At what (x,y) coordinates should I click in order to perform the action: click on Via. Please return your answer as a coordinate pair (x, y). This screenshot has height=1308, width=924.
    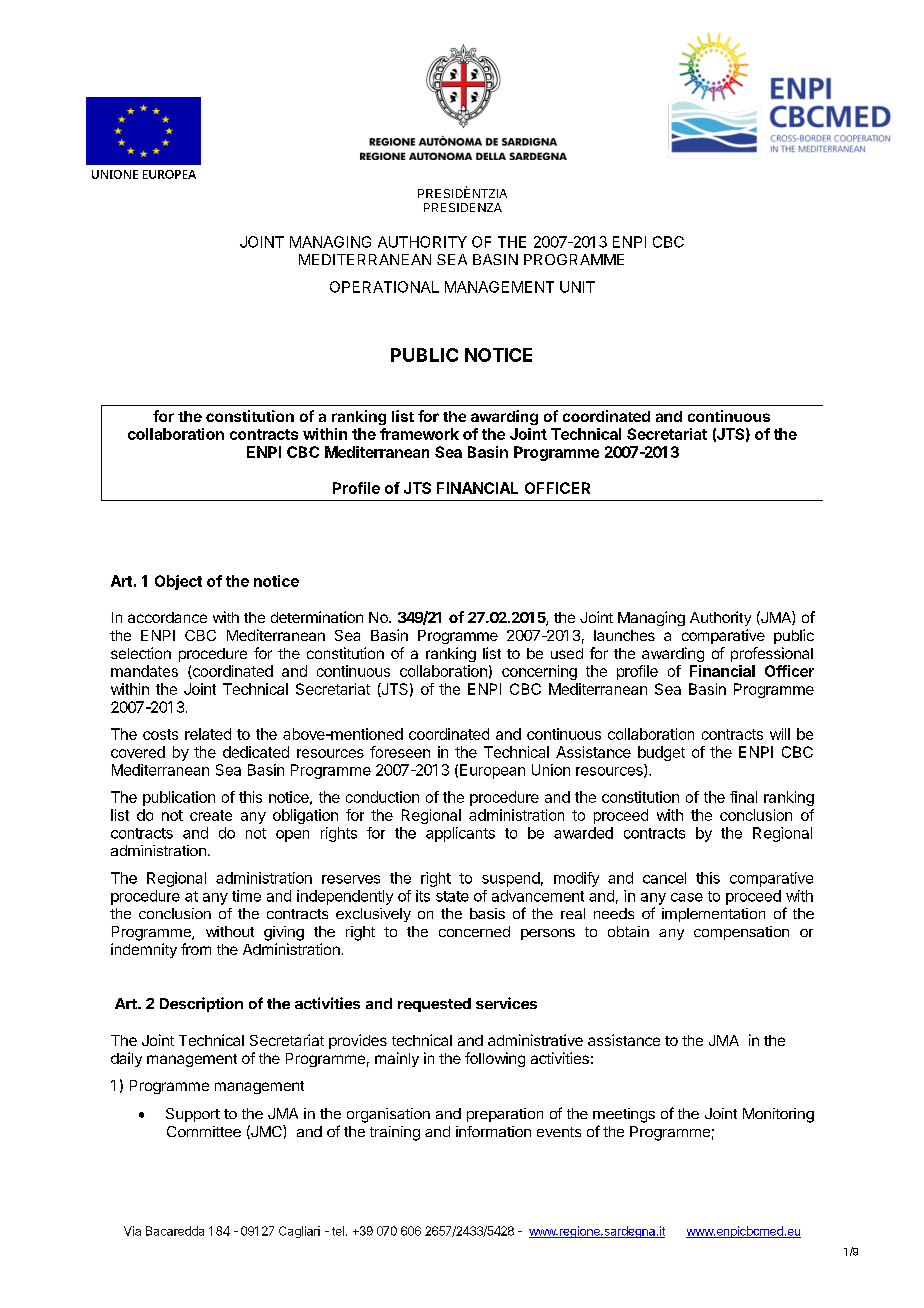
    Looking at the image, I should click on (132, 1231).
